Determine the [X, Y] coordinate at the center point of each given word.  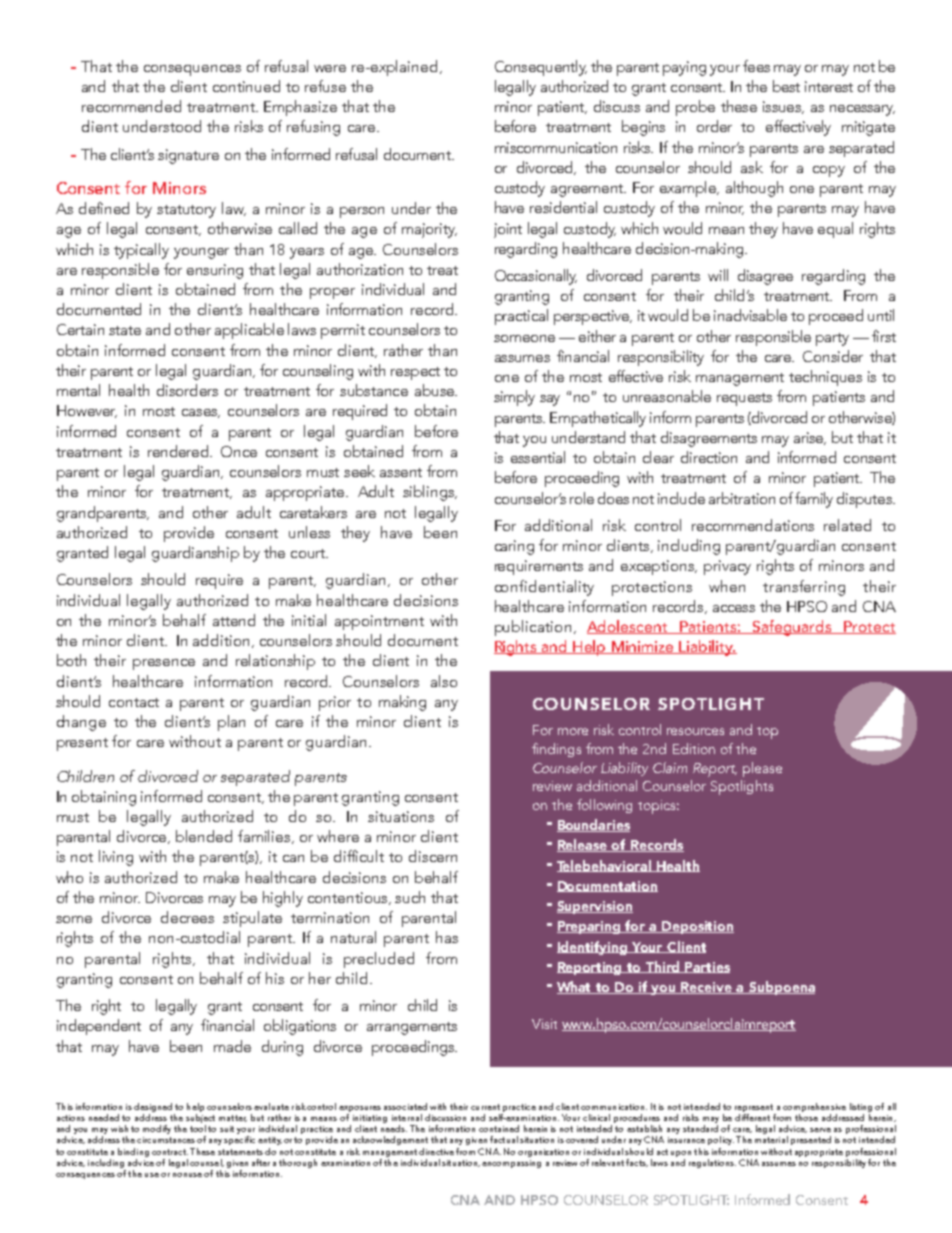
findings [556, 750]
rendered [179, 451]
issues [783, 107]
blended [204, 836]
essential [538, 457]
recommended [131, 106]
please [762, 769]
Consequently [541, 68]
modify [157, 1129]
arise [810, 438]
